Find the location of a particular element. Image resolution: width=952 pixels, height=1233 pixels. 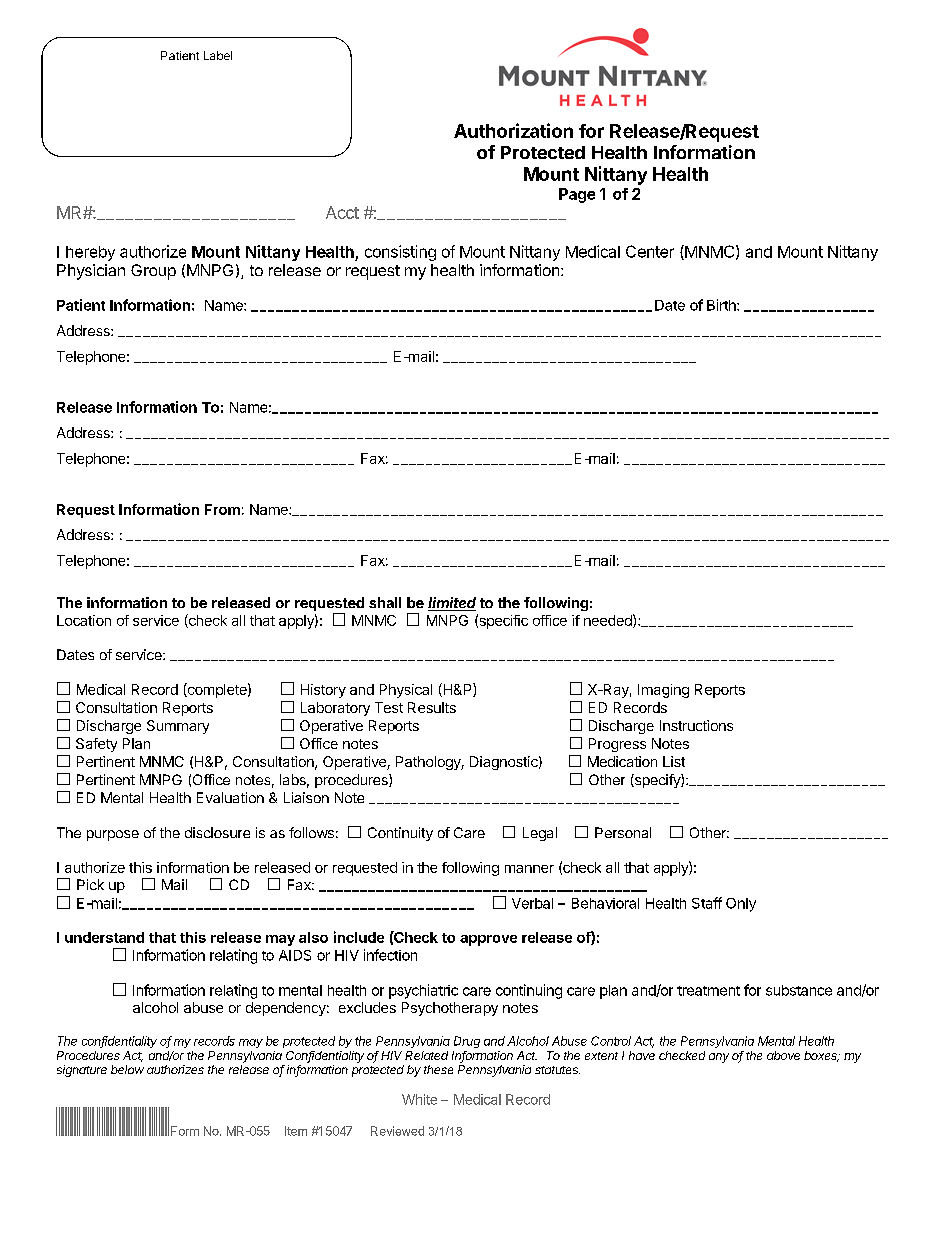

Page is located at coordinates (577, 195).
